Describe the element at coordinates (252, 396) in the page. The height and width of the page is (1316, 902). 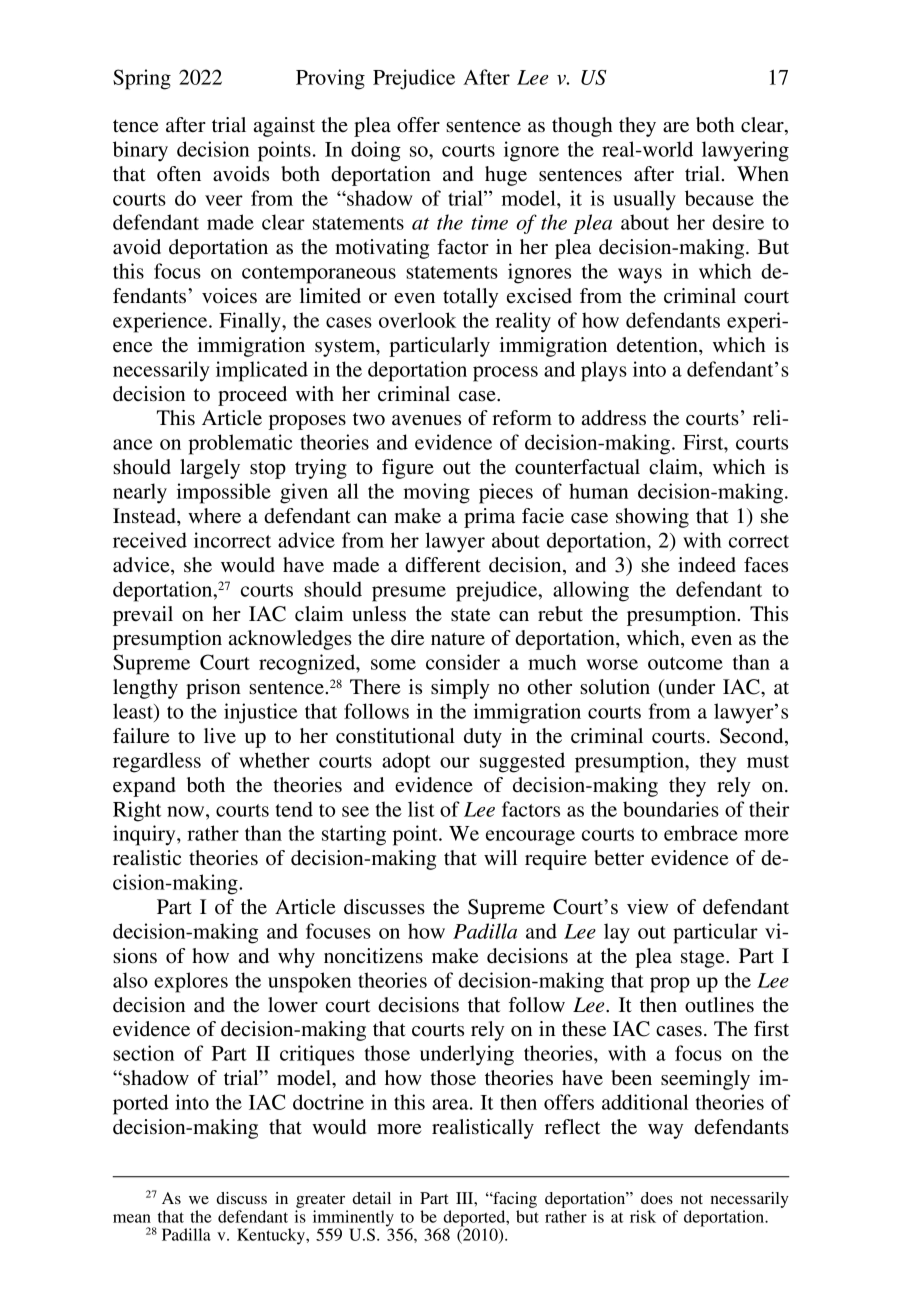
I see `proceed` at that location.
